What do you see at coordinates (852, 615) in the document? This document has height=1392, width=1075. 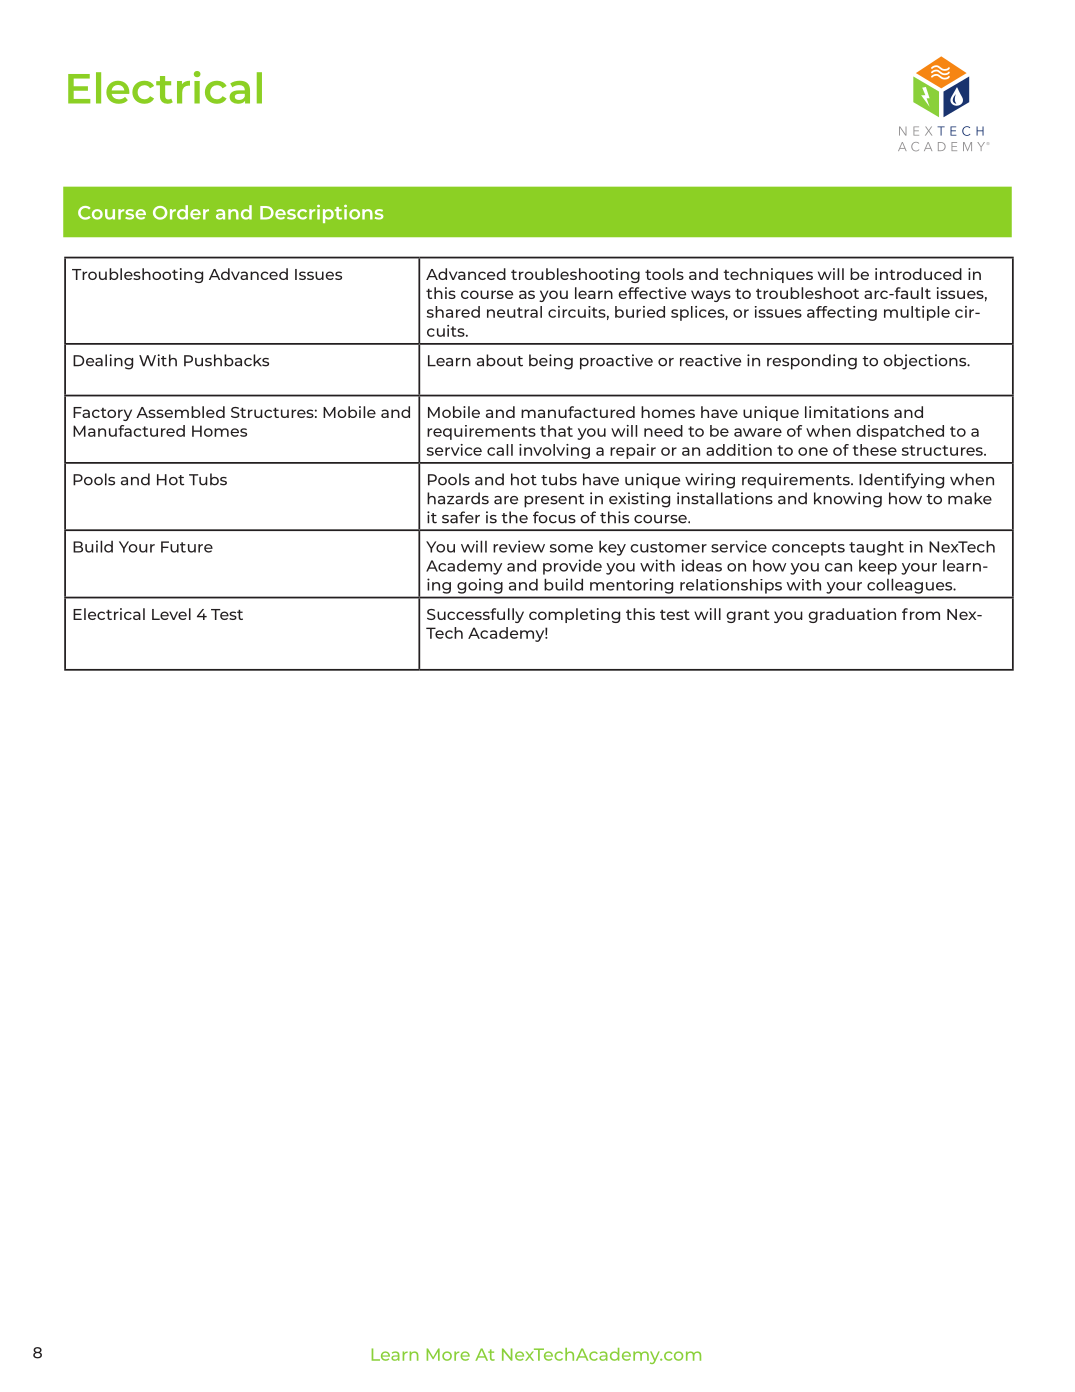 I see `graduation` at bounding box center [852, 615].
